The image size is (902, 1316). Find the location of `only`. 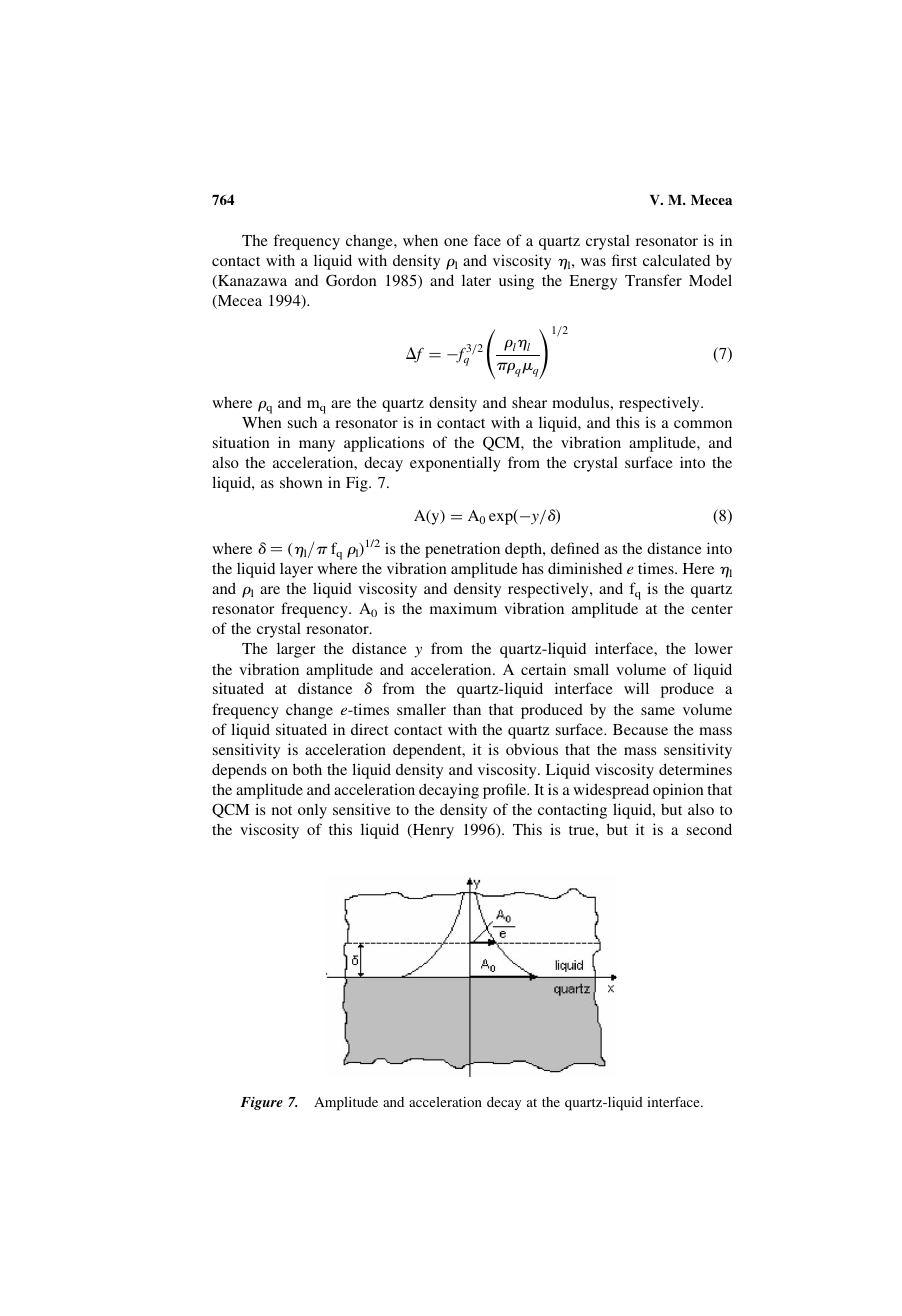

only is located at coordinates (312, 811).
